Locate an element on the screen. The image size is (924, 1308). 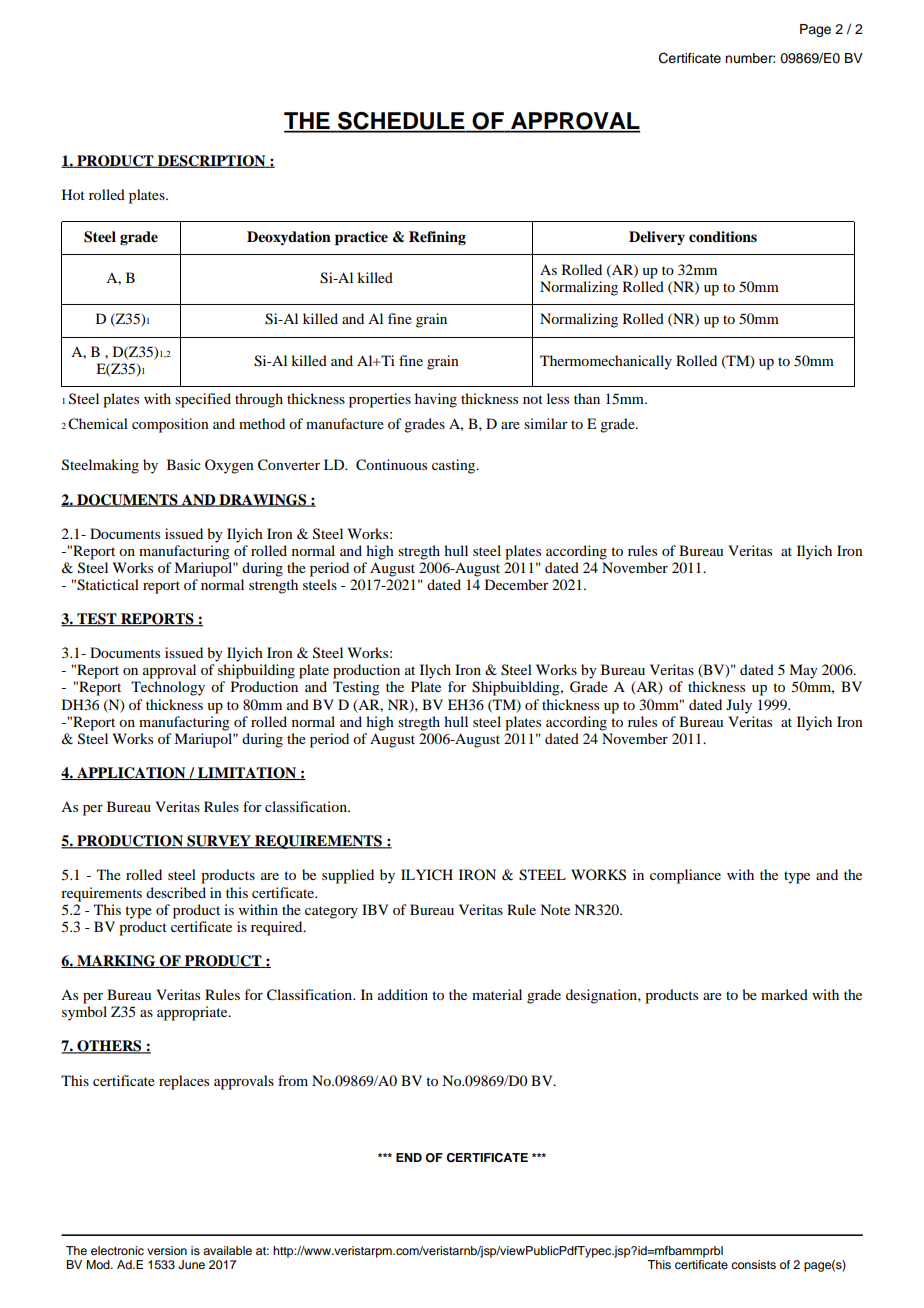
than is located at coordinates (587, 398).
